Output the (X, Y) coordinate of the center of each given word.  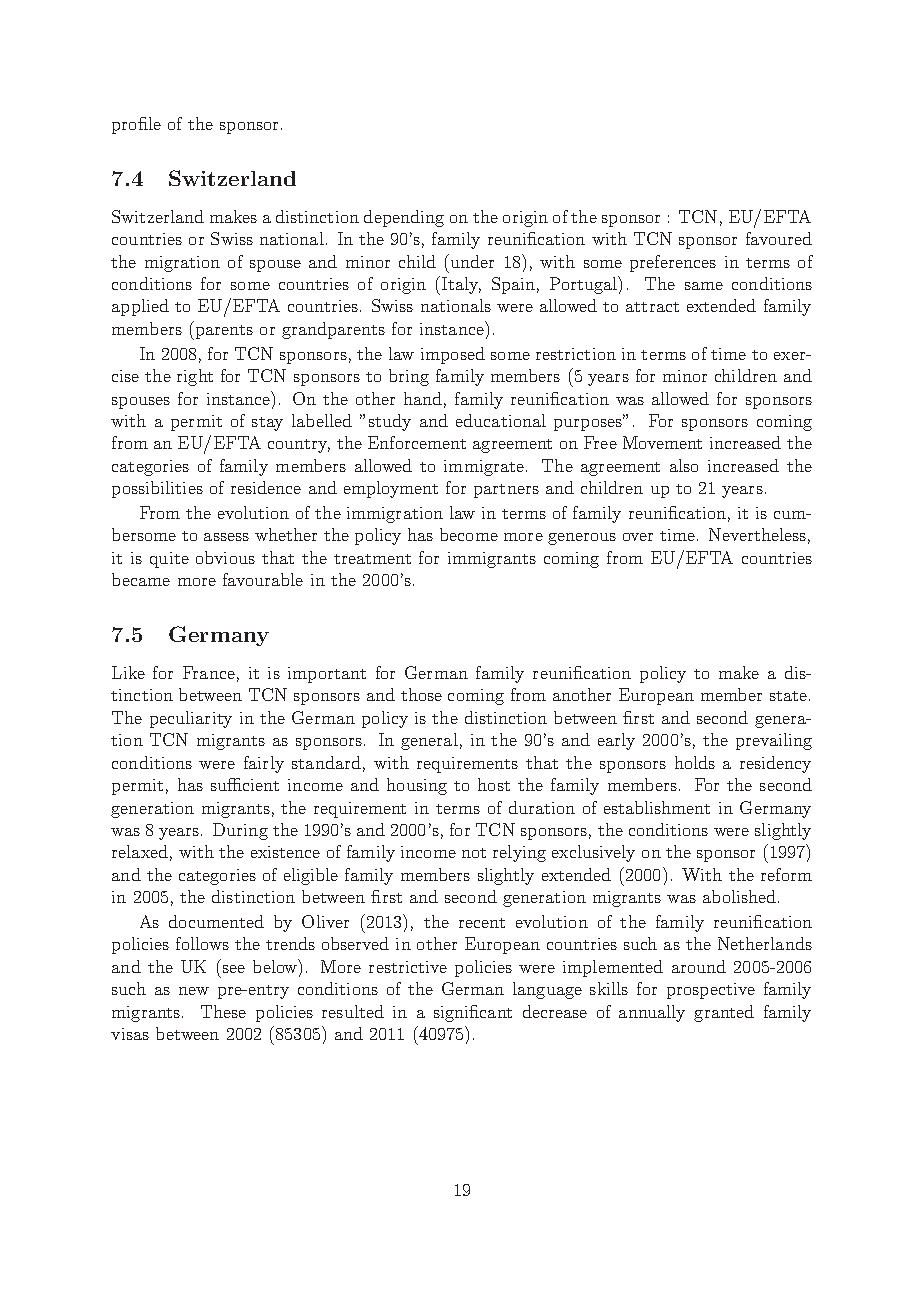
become (469, 534)
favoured (779, 238)
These (223, 1011)
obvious (225, 557)
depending (404, 218)
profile (136, 125)
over (638, 537)
